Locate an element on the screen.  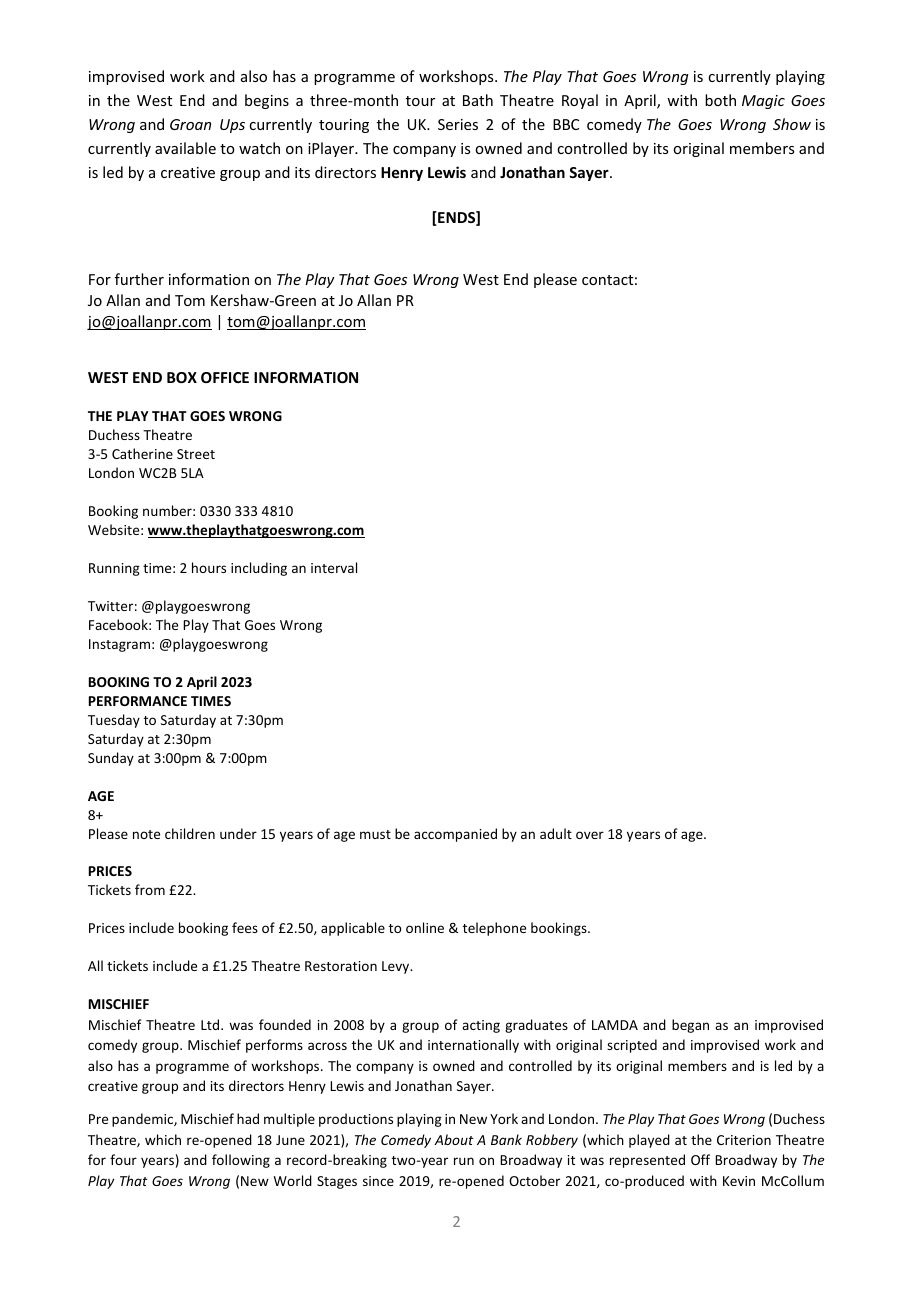
over is located at coordinates (590, 835).
